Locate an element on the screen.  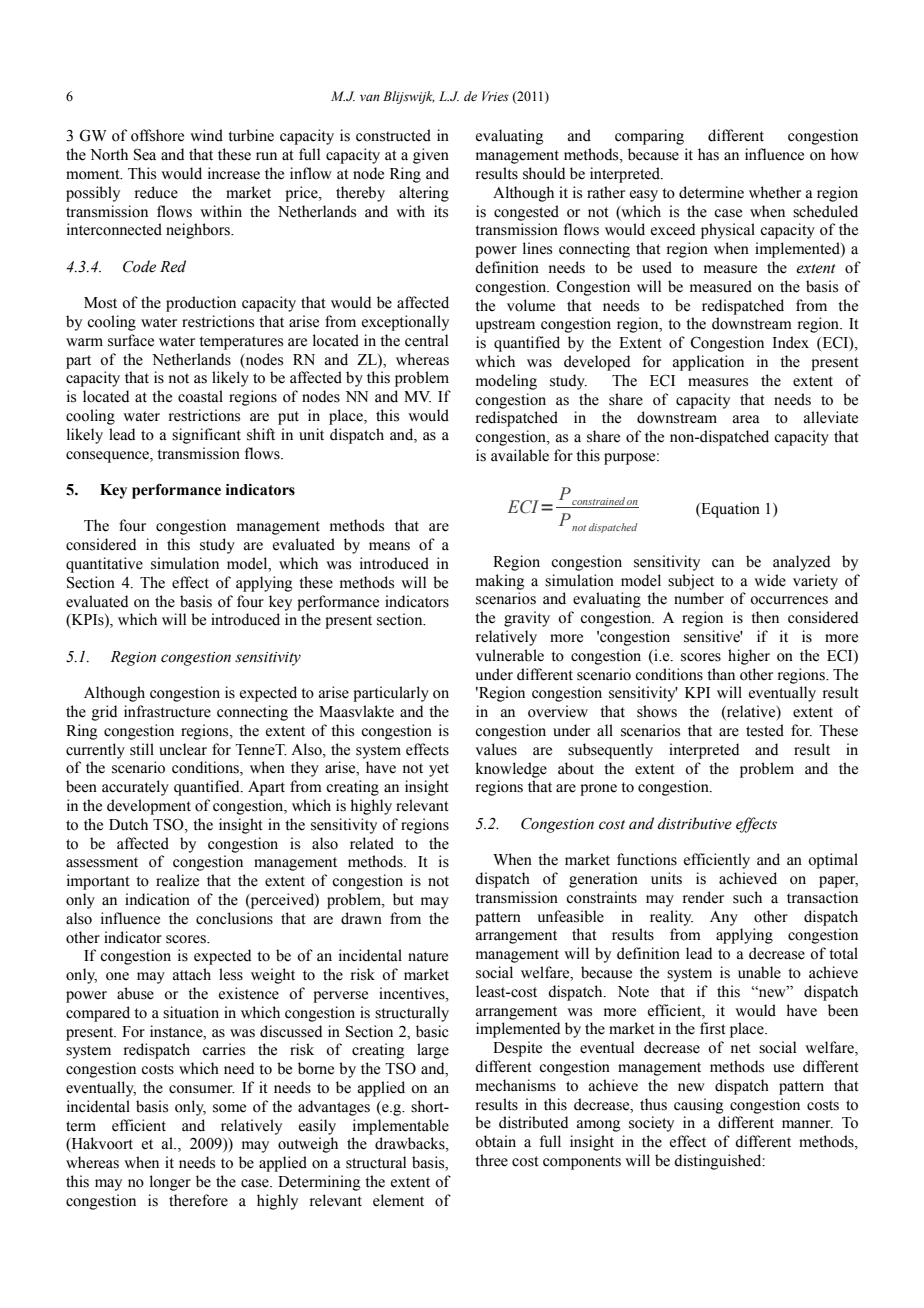
higher is located at coordinates (749, 657).
